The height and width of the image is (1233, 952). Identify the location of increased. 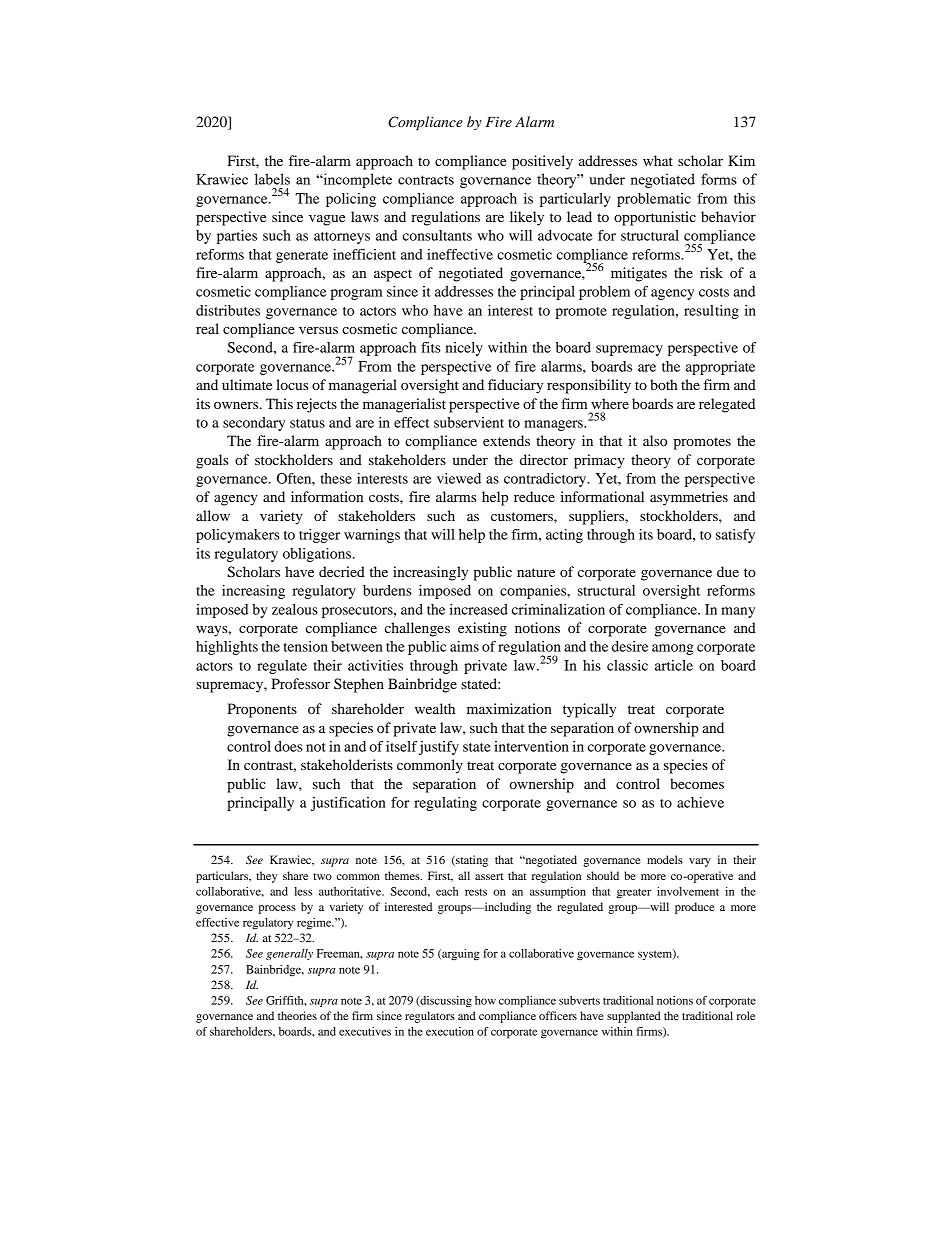
(478, 609).
